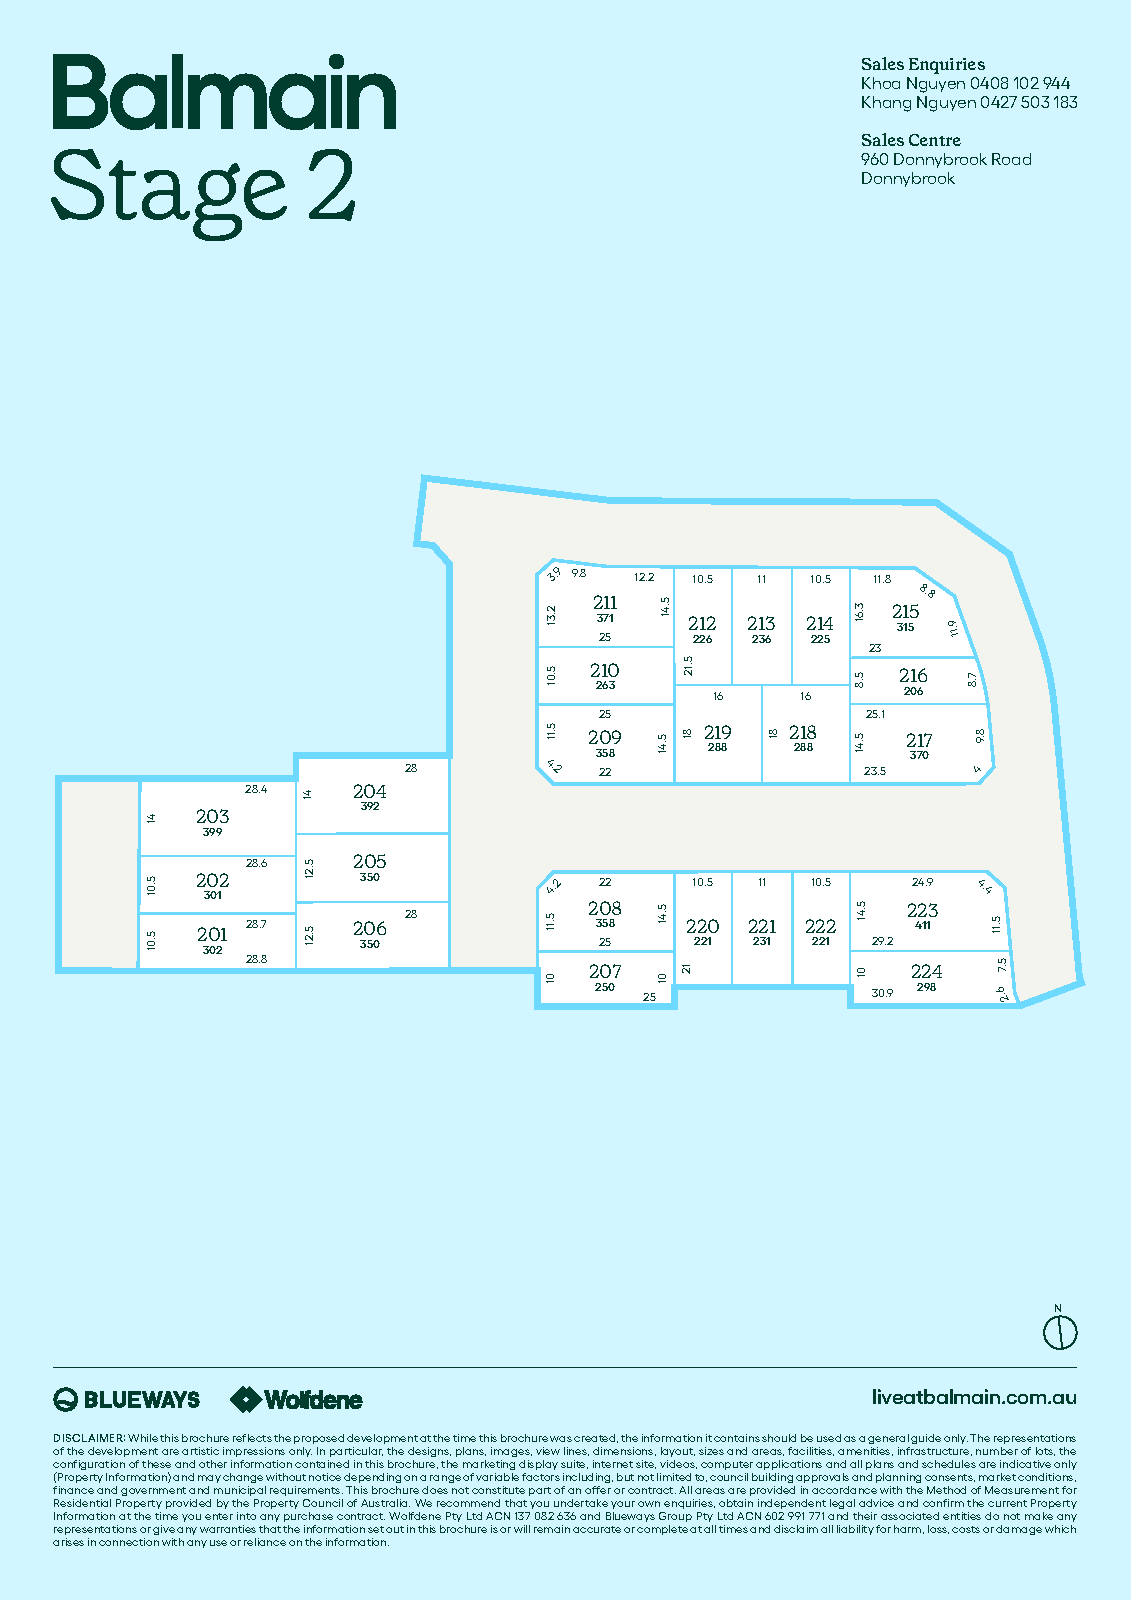 The image size is (1131, 1600). What do you see at coordinates (143, 1438) in the image?
I see `While` at bounding box center [143, 1438].
